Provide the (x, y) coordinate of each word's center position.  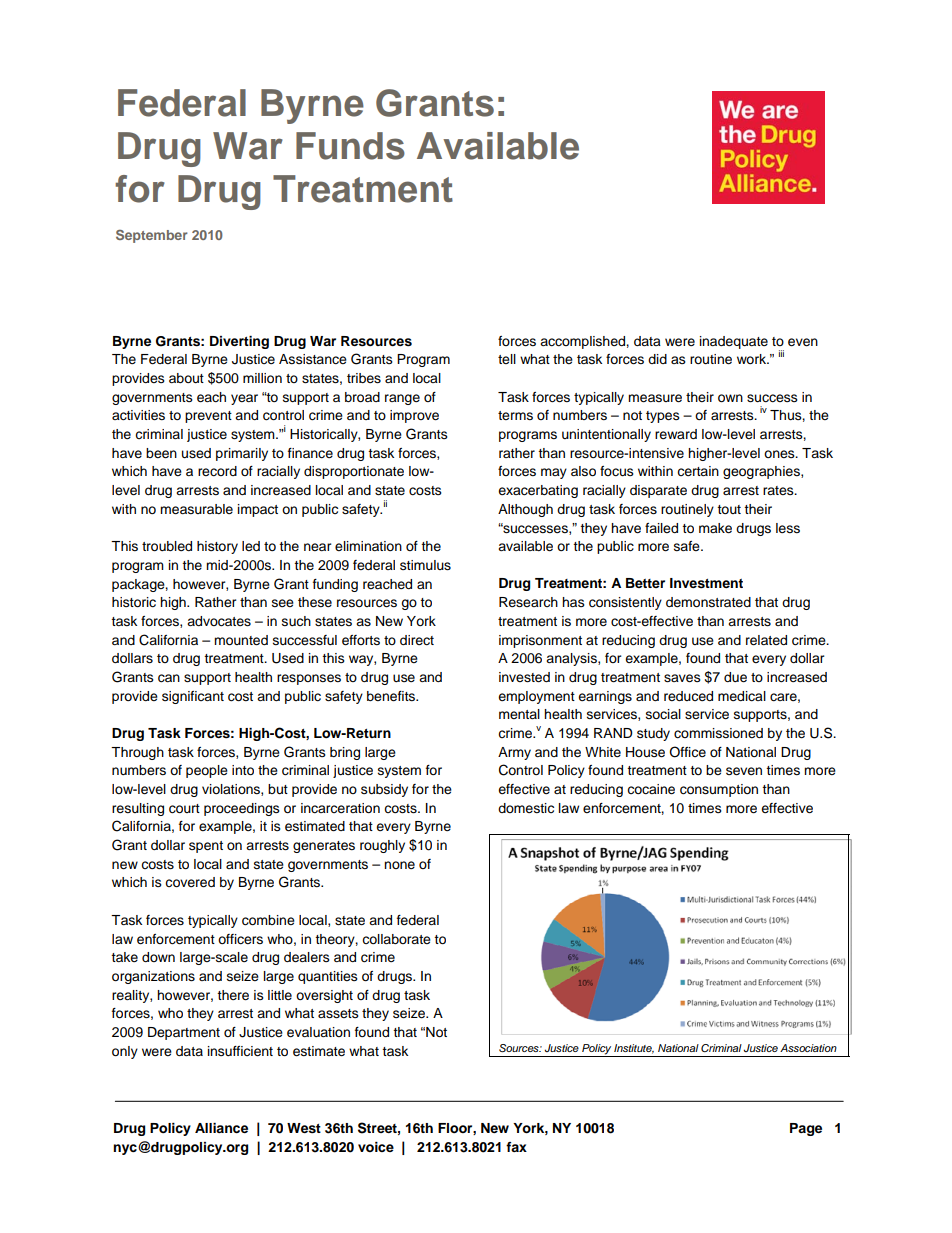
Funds (350, 146)
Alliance (221, 1128)
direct (417, 640)
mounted (241, 640)
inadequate (734, 342)
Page (806, 1129)
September (152, 236)
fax (516, 1147)
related (766, 640)
